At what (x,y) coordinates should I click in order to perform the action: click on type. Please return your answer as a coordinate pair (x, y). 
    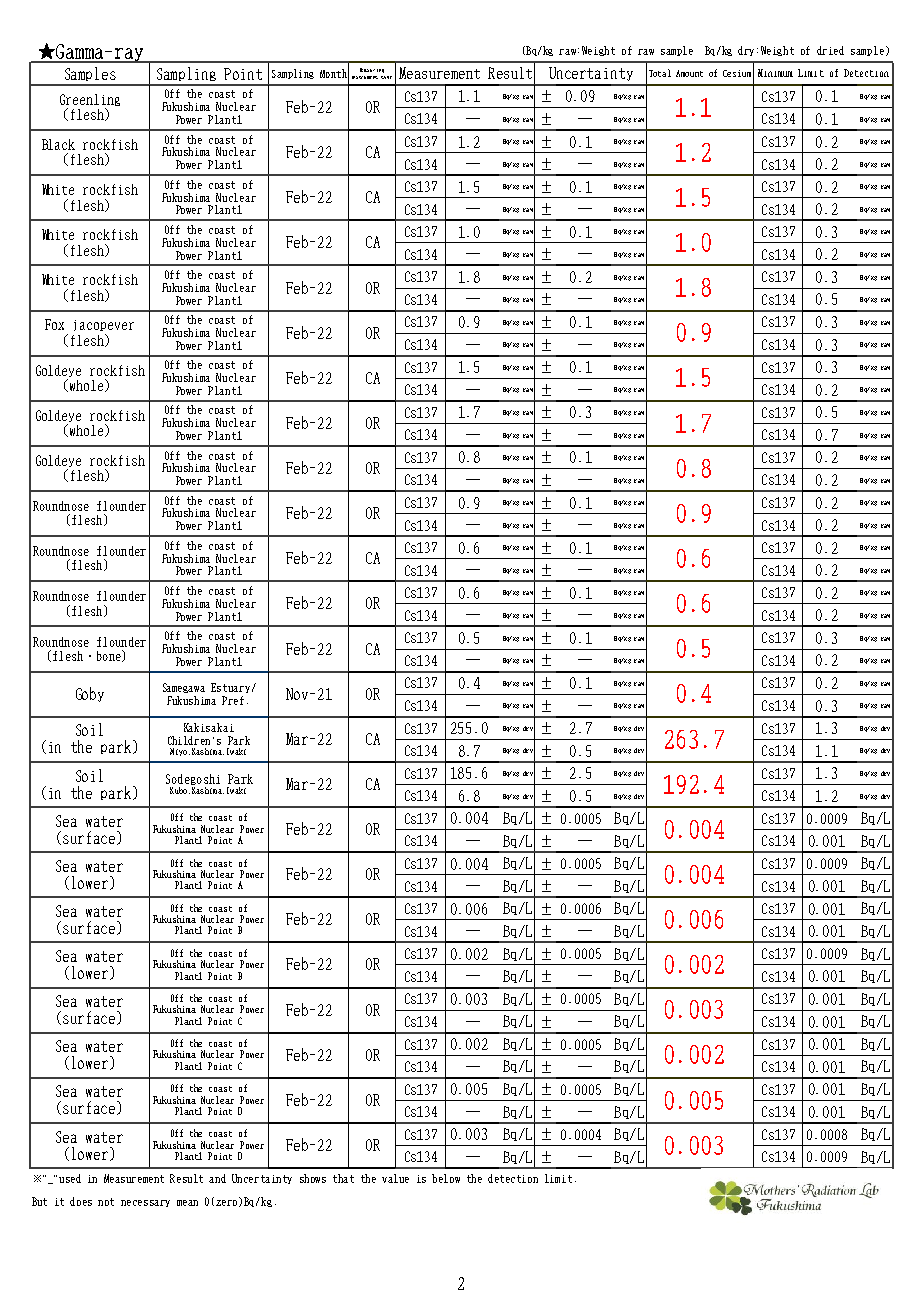
    Looking at the image, I should click on (386, 77).
